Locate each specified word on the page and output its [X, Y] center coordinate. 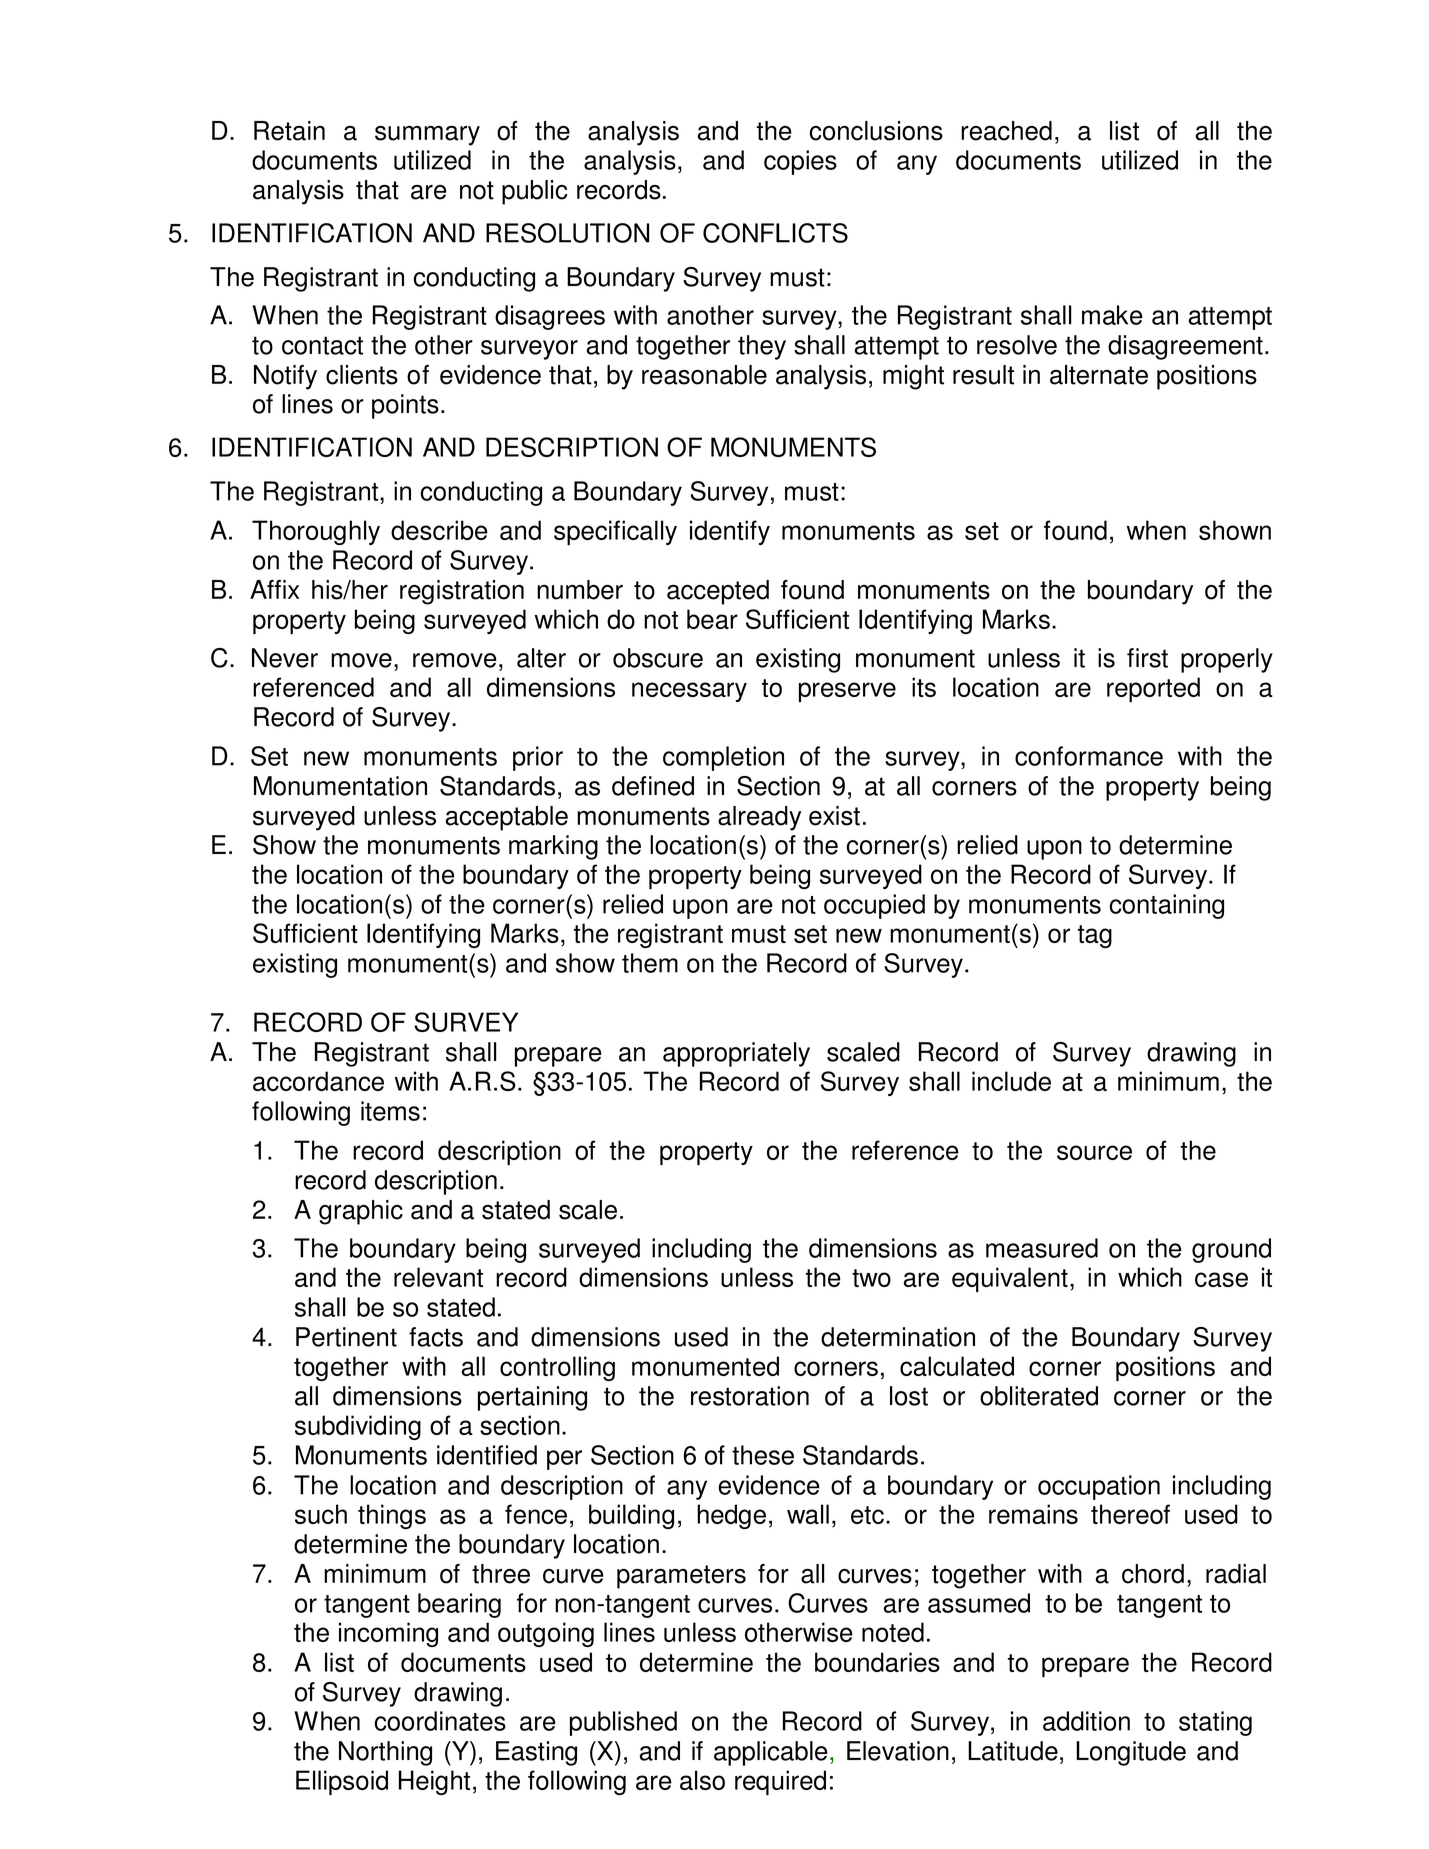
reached [1006, 131]
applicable [771, 1753]
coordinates [440, 1721]
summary [427, 136]
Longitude [1131, 1753]
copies [800, 162]
